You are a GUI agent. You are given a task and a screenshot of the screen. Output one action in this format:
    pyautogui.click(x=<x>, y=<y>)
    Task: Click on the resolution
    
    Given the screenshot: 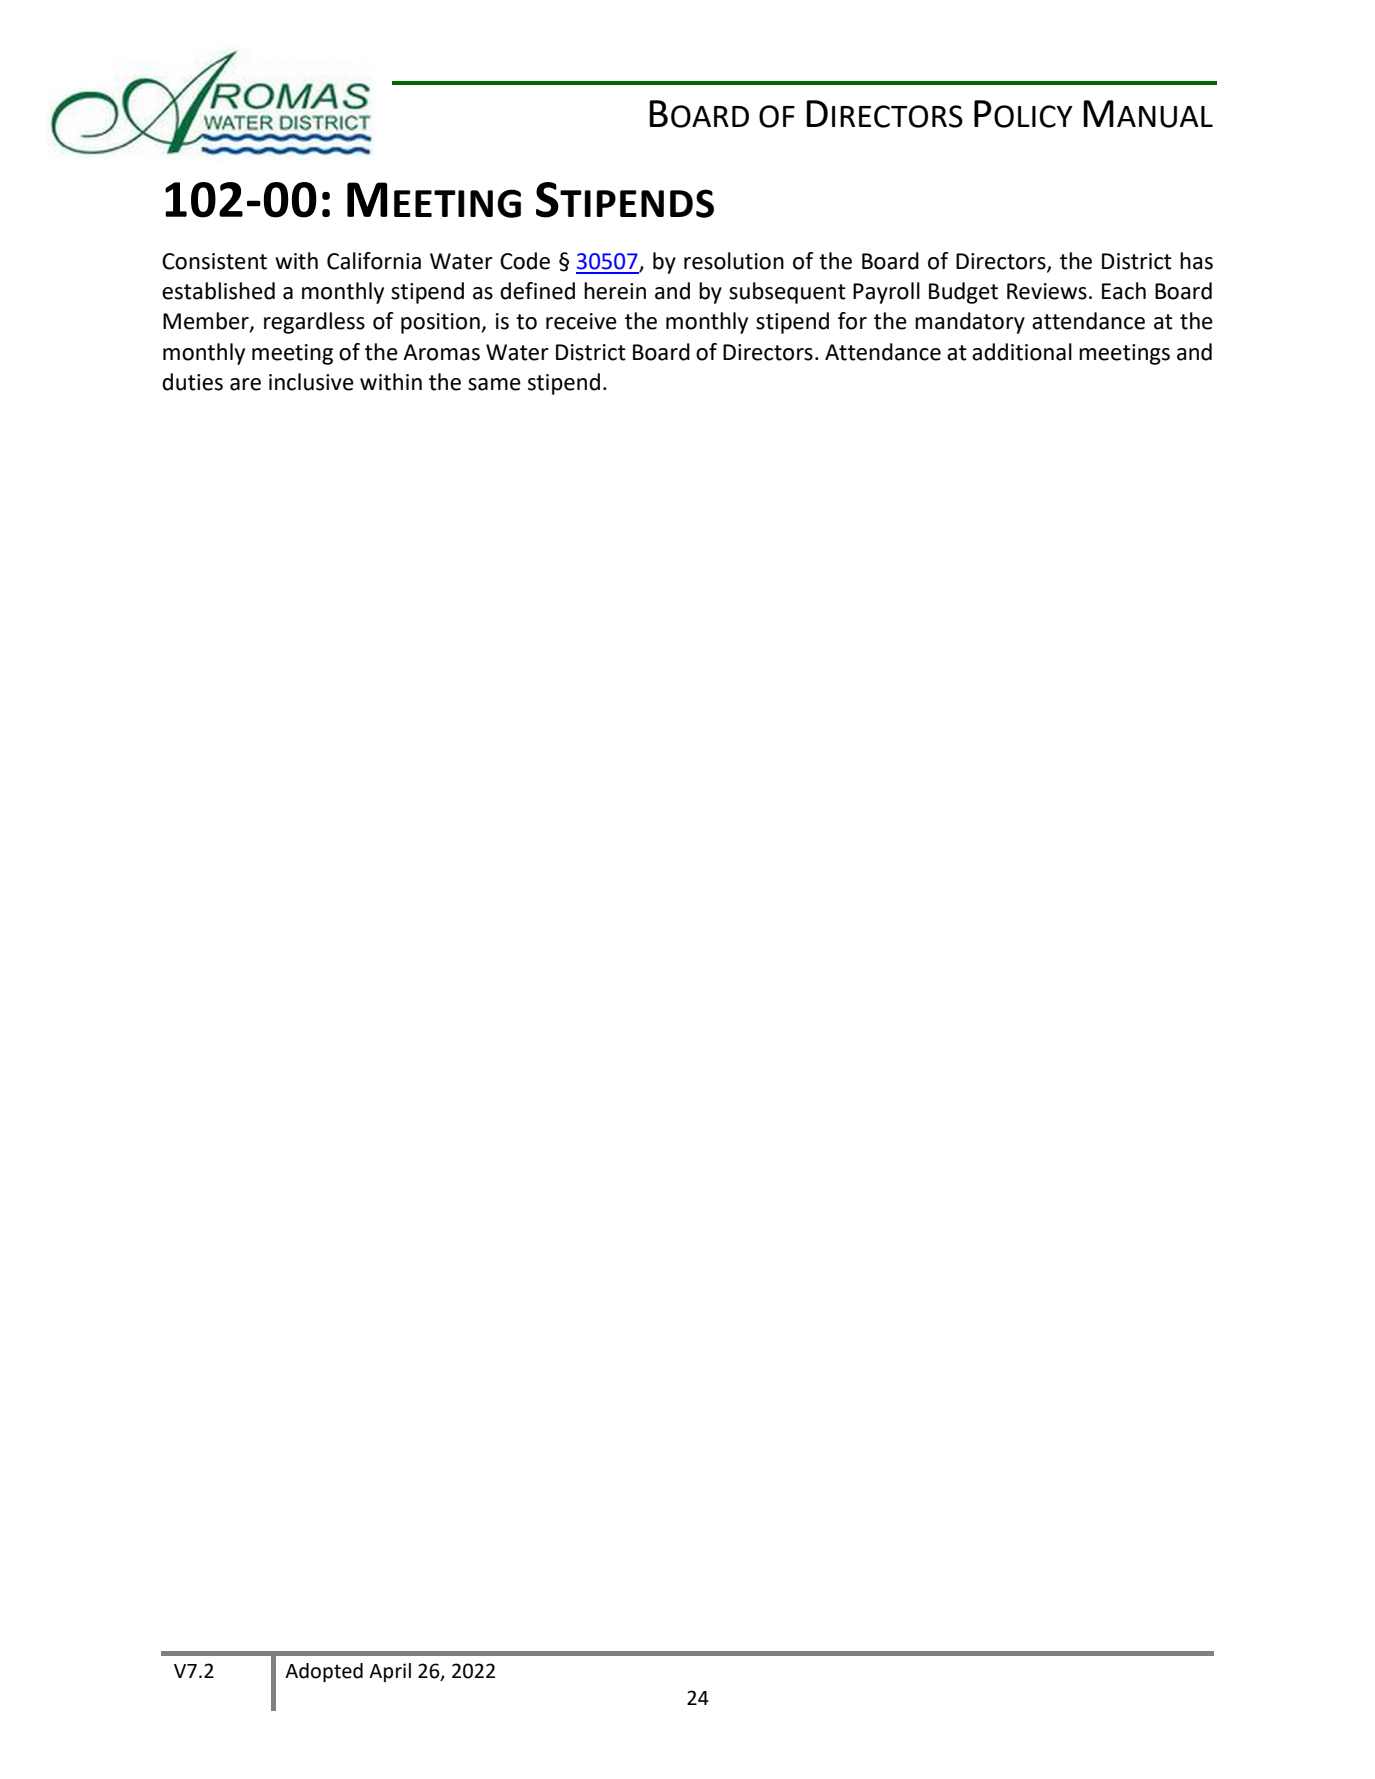 What is the action you would take?
    pyautogui.click(x=734, y=261)
